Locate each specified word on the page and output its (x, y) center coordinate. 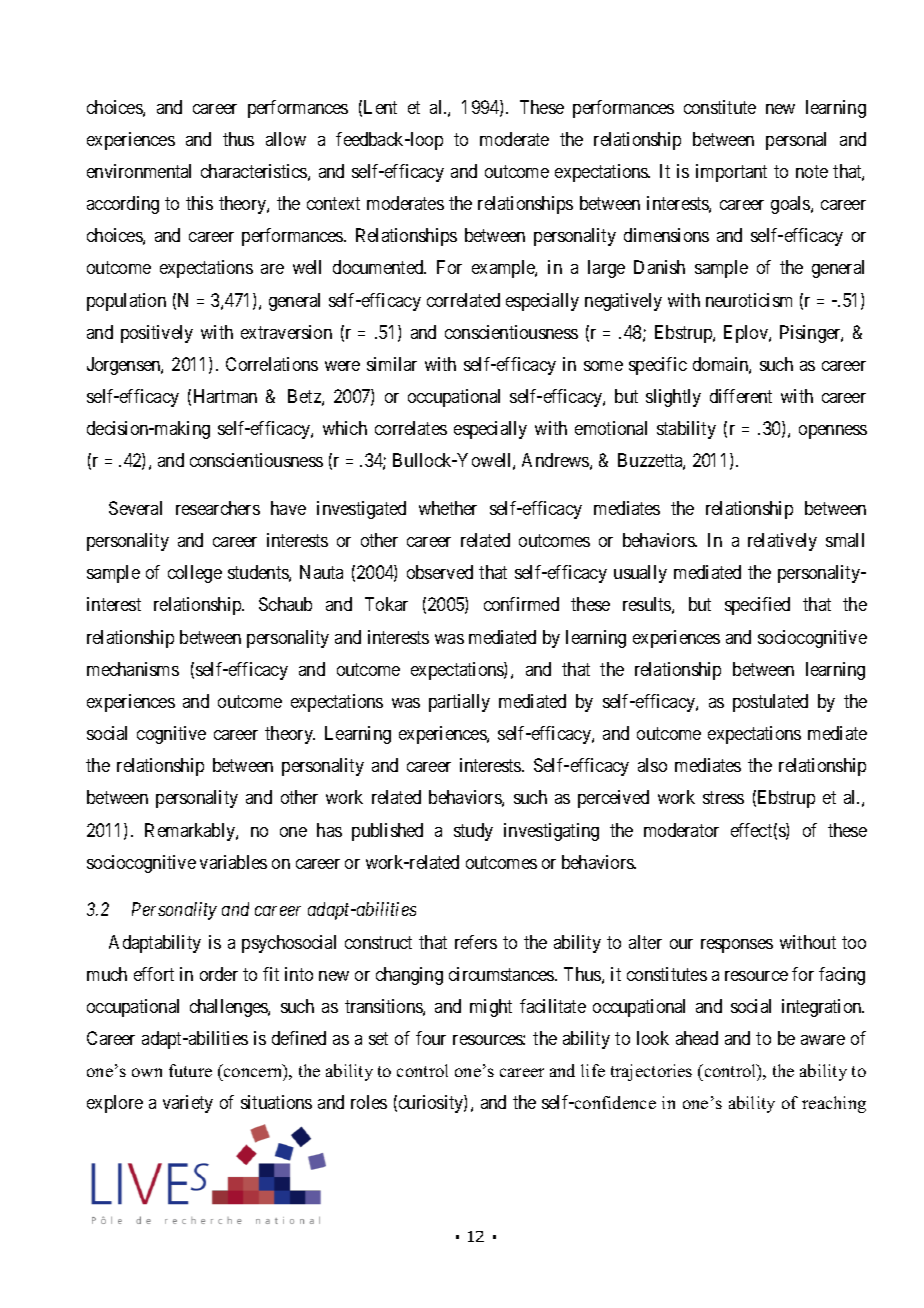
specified (757, 606)
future (190, 1070)
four (431, 1038)
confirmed (521, 604)
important (731, 173)
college (195, 574)
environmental (139, 171)
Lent (380, 107)
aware (823, 1040)
